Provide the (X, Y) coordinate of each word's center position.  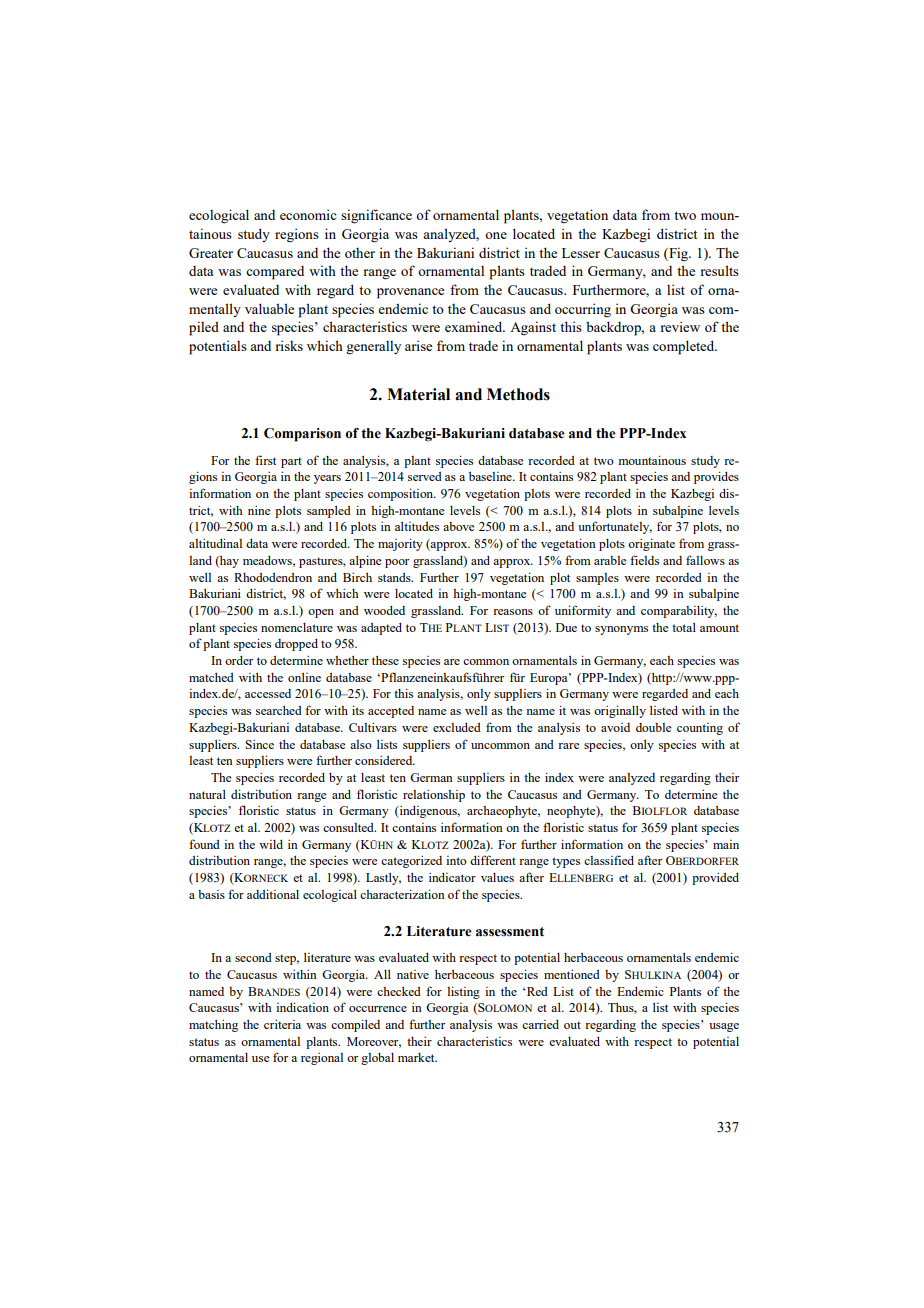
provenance (410, 293)
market (417, 1057)
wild (271, 844)
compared (275, 273)
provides (716, 477)
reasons (513, 612)
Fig (678, 254)
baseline (491, 476)
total (684, 627)
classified (609, 860)
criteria (282, 1024)
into (456, 860)
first (265, 460)
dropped (296, 645)
